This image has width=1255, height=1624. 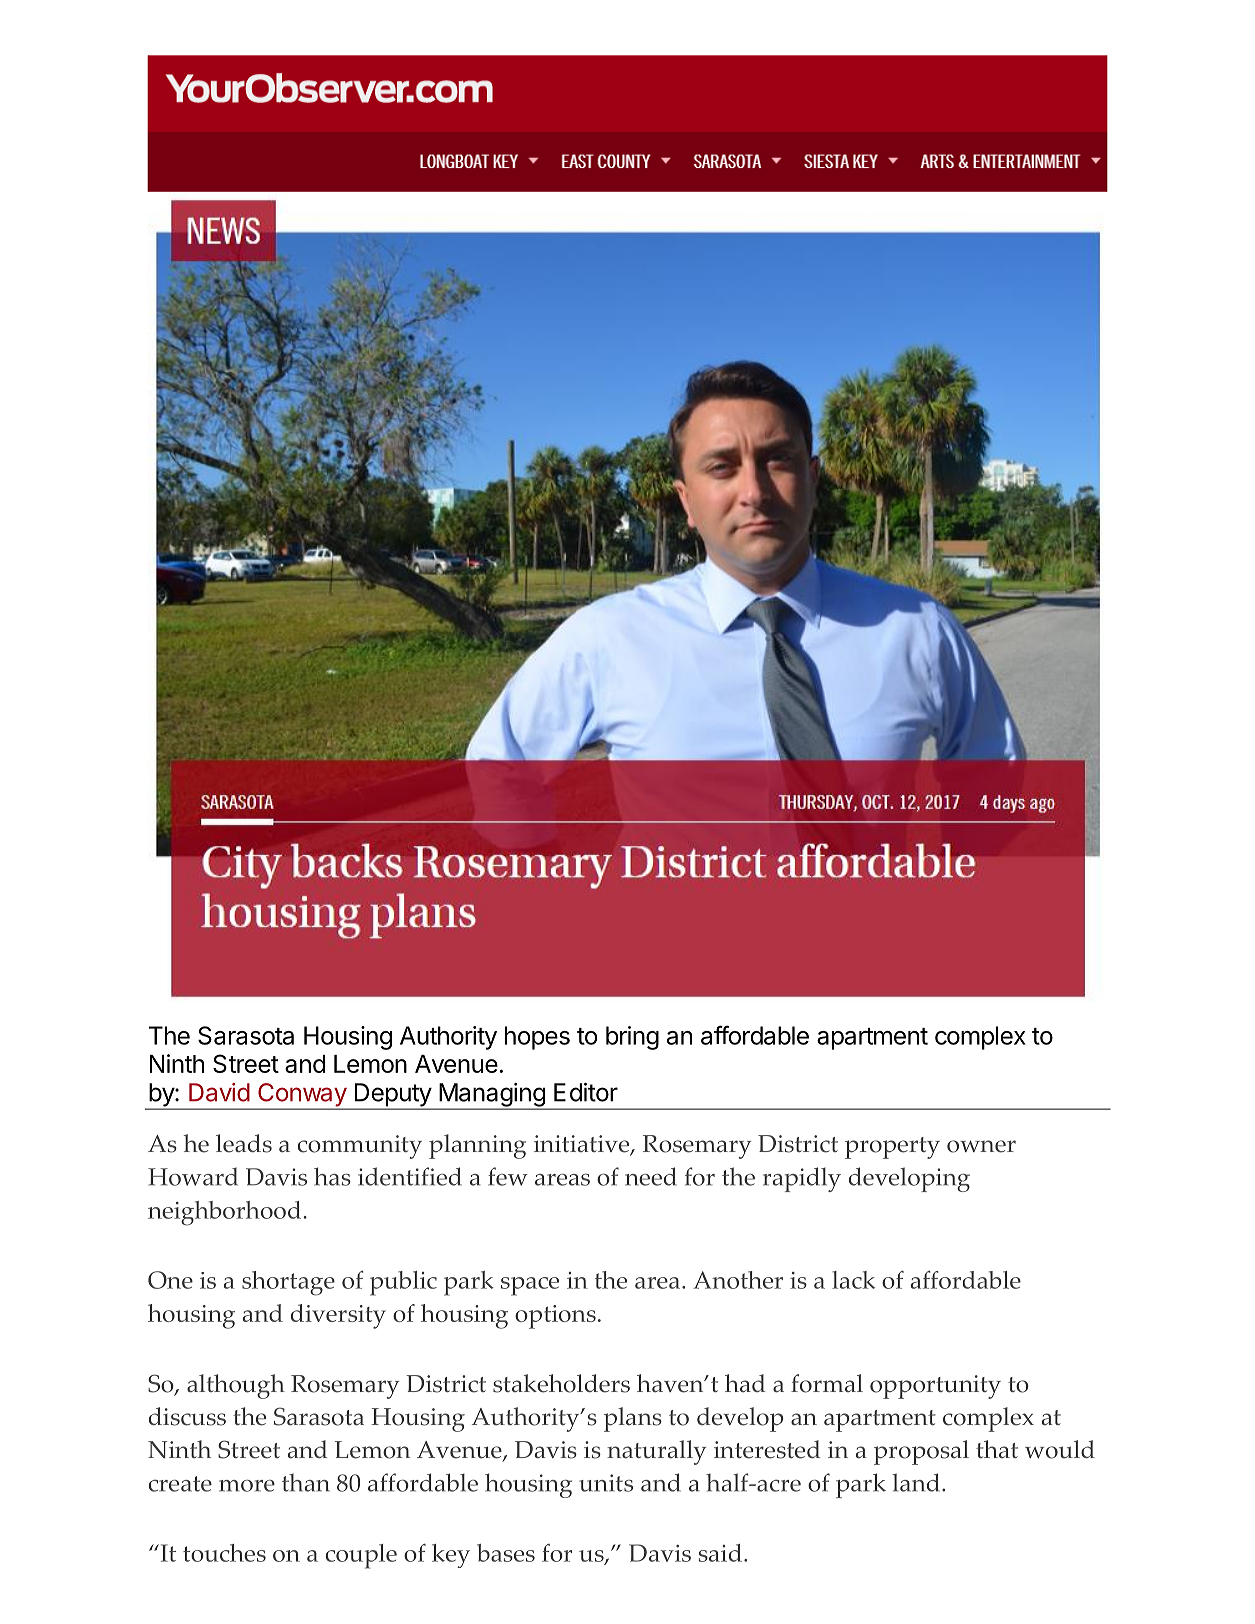 What do you see at coordinates (224, 1553) in the image?
I see `touches` at bounding box center [224, 1553].
